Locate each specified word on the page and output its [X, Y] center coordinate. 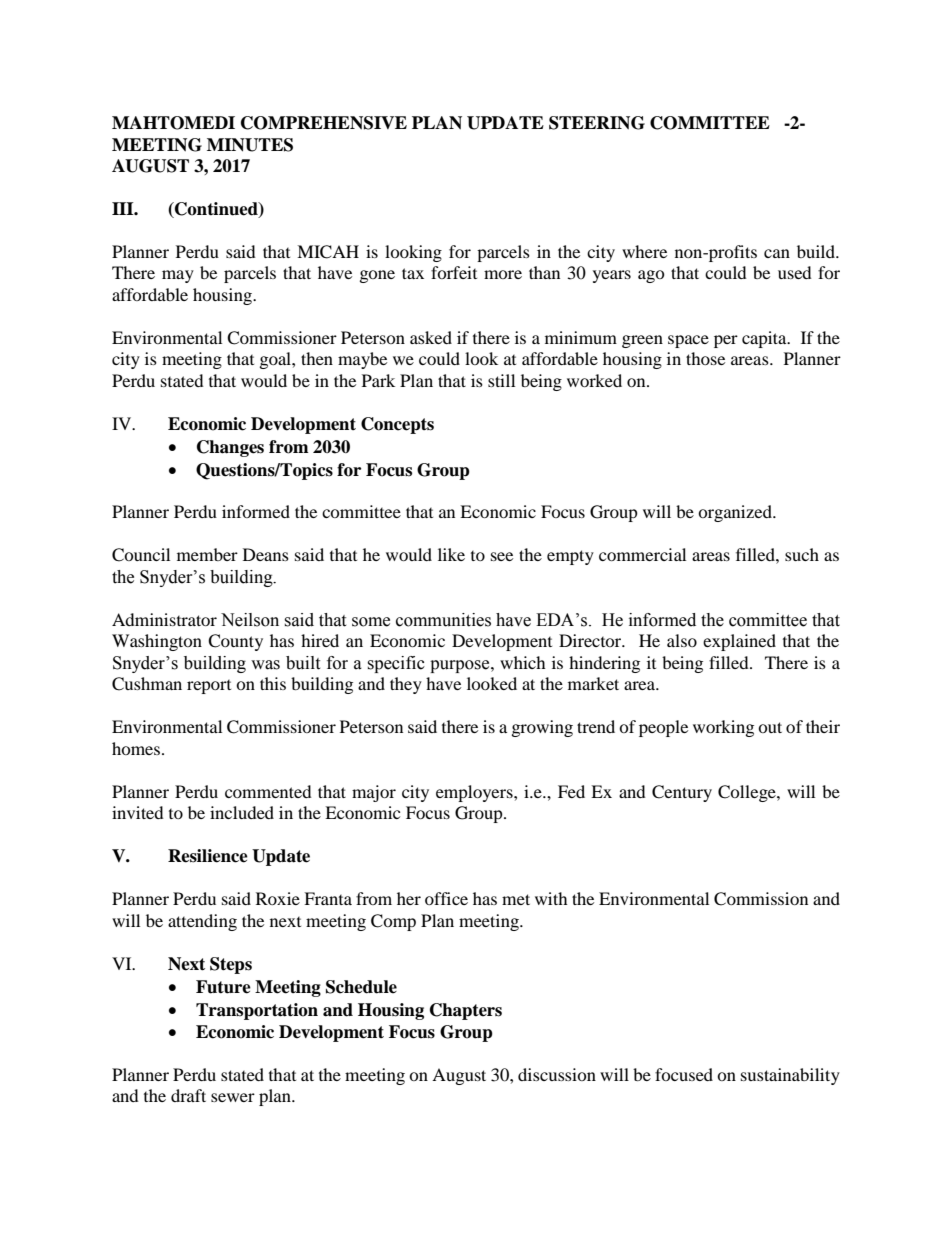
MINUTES [250, 145]
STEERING [597, 123]
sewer [233, 1097]
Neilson [250, 620]
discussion [557, 1074]
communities [443, 620]
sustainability [790, 1076]
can [777, 253]
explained [739, 642]
